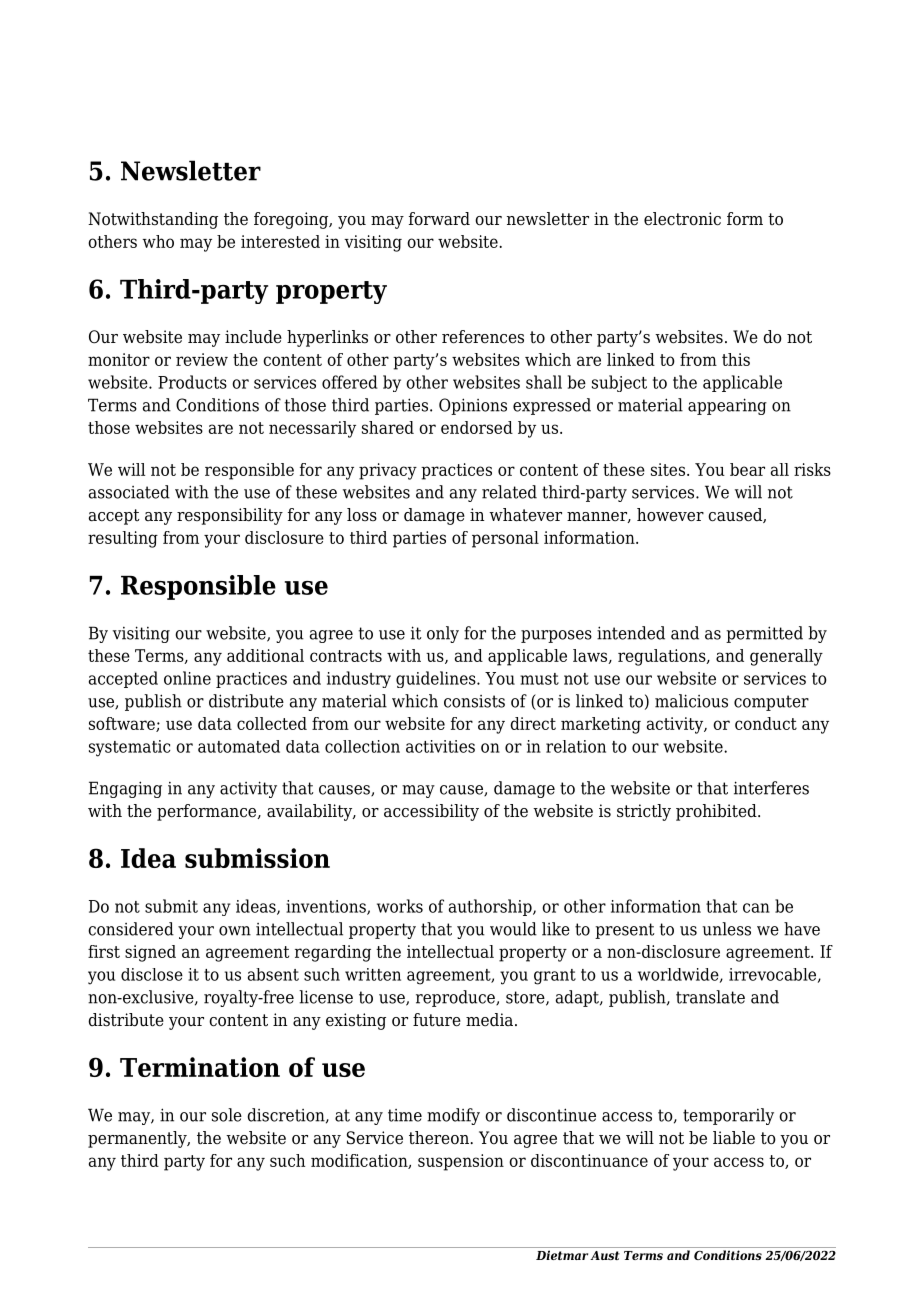 The width and height of the image is (924, 1308). What do you see at coordinates (158, 241) in the image?
I see `who` at bounding box center [158, 241].
